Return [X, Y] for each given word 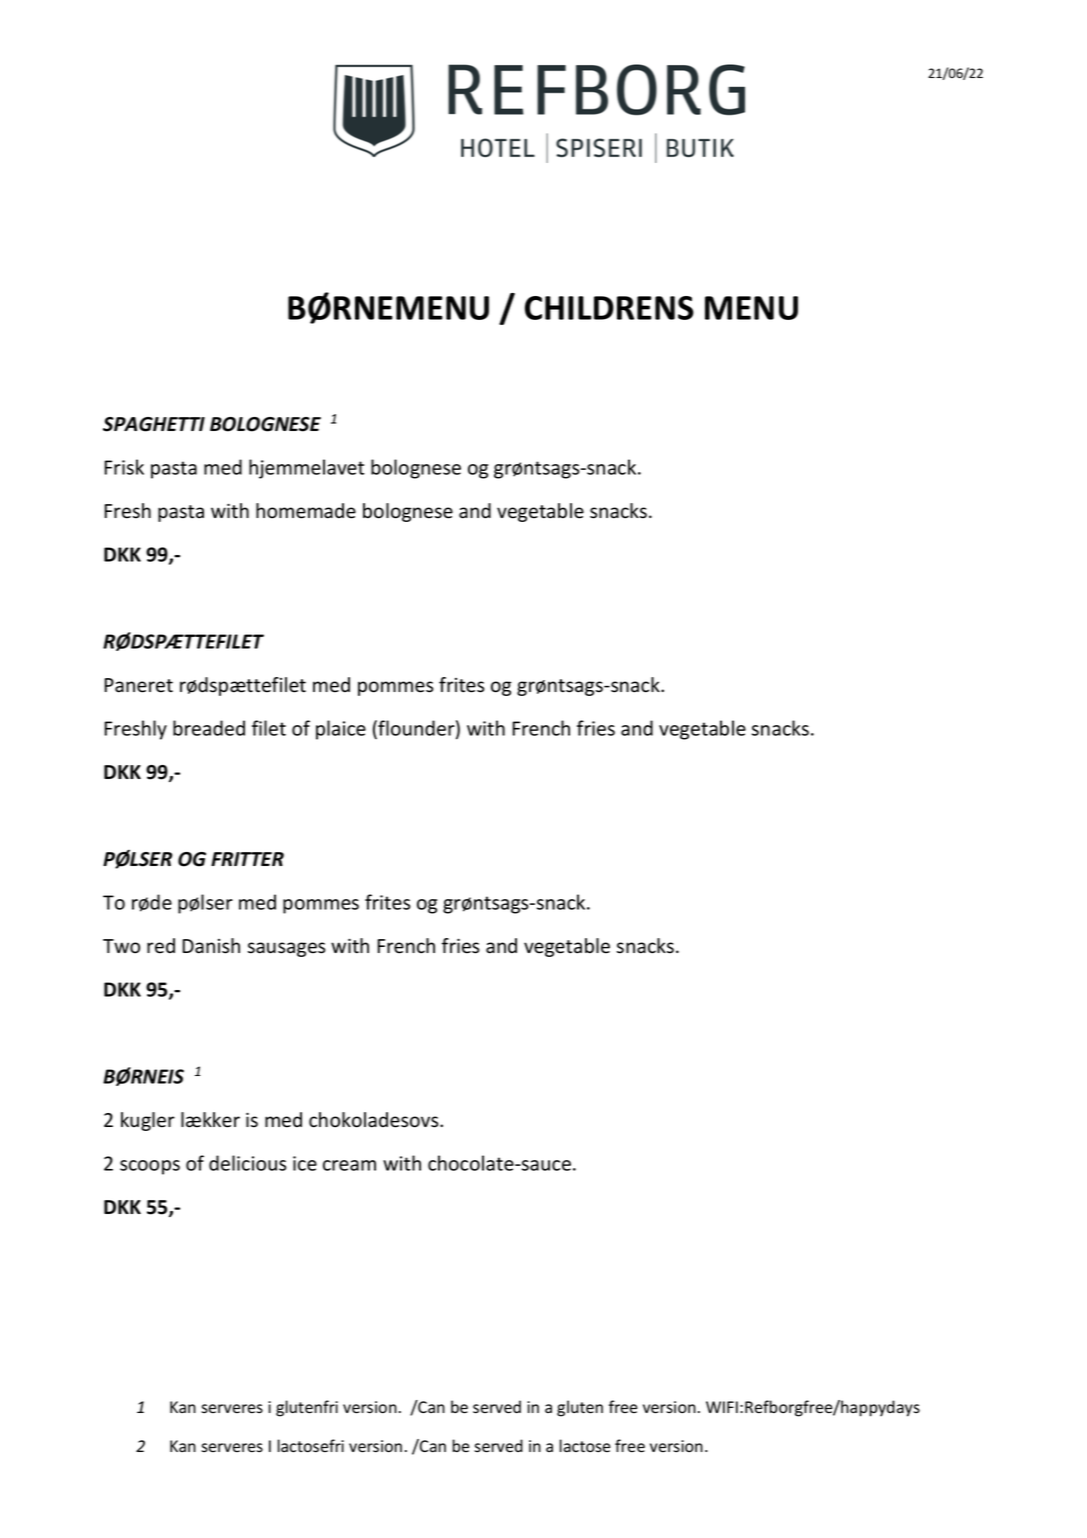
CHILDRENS [609, 308]
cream [349, 1165]
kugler [148, 1121]
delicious [247, 1163]
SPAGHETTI [154, 424]
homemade [306, 511]
